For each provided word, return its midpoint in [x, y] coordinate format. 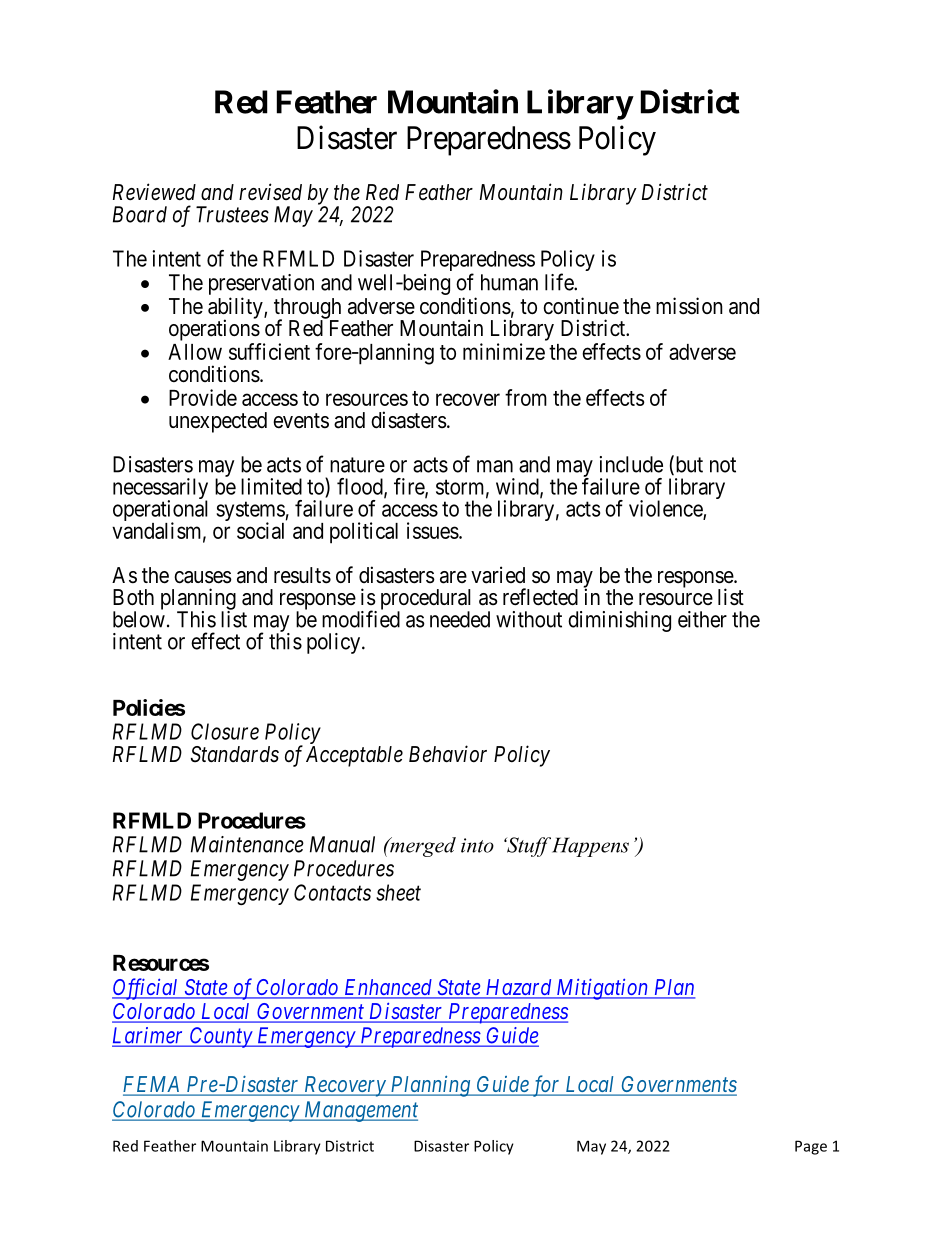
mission [689, 306]
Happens [589, 847]
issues [433, 530]
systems [250, 512]
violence [666, 509]
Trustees [232, 214]
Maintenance [247, 844]
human [509, 282]
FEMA [152, 1085]
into [477, 845]
